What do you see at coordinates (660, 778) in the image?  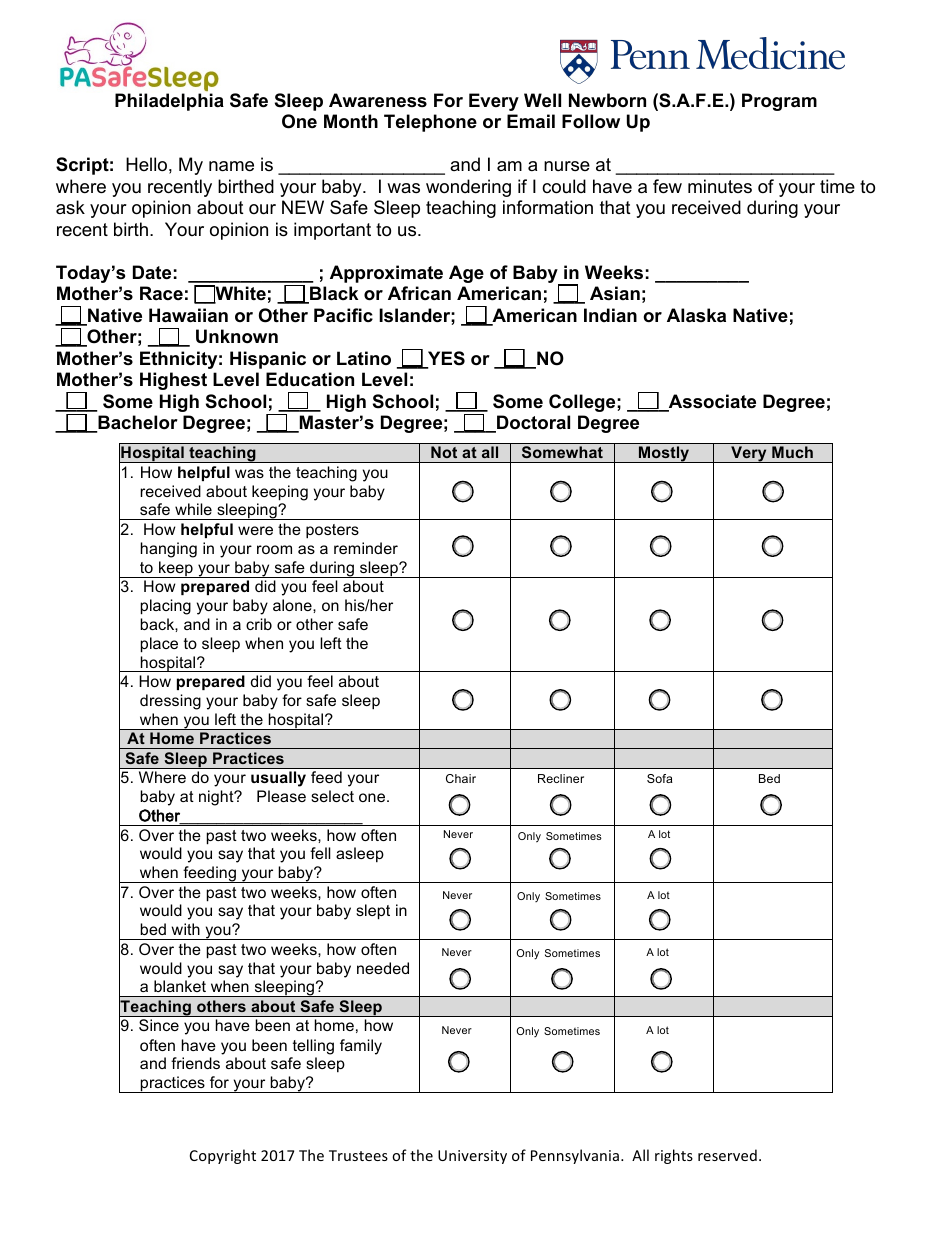 I see `Sofa` at bounding box center [660, 778].
